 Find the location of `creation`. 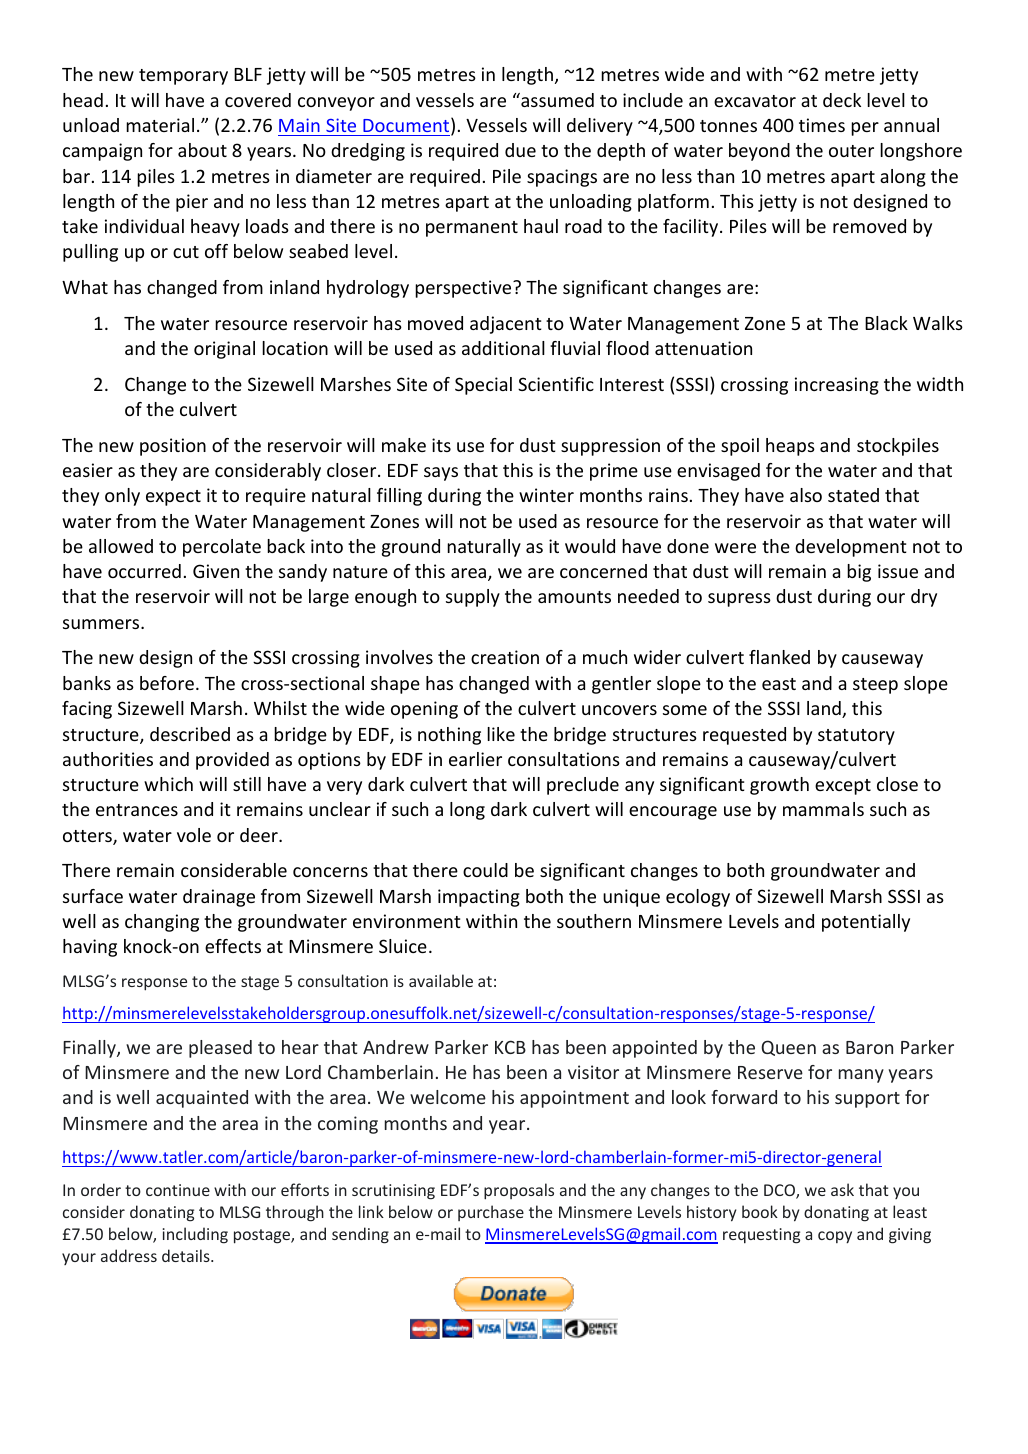

creation is located at coordinates (505, 657).
